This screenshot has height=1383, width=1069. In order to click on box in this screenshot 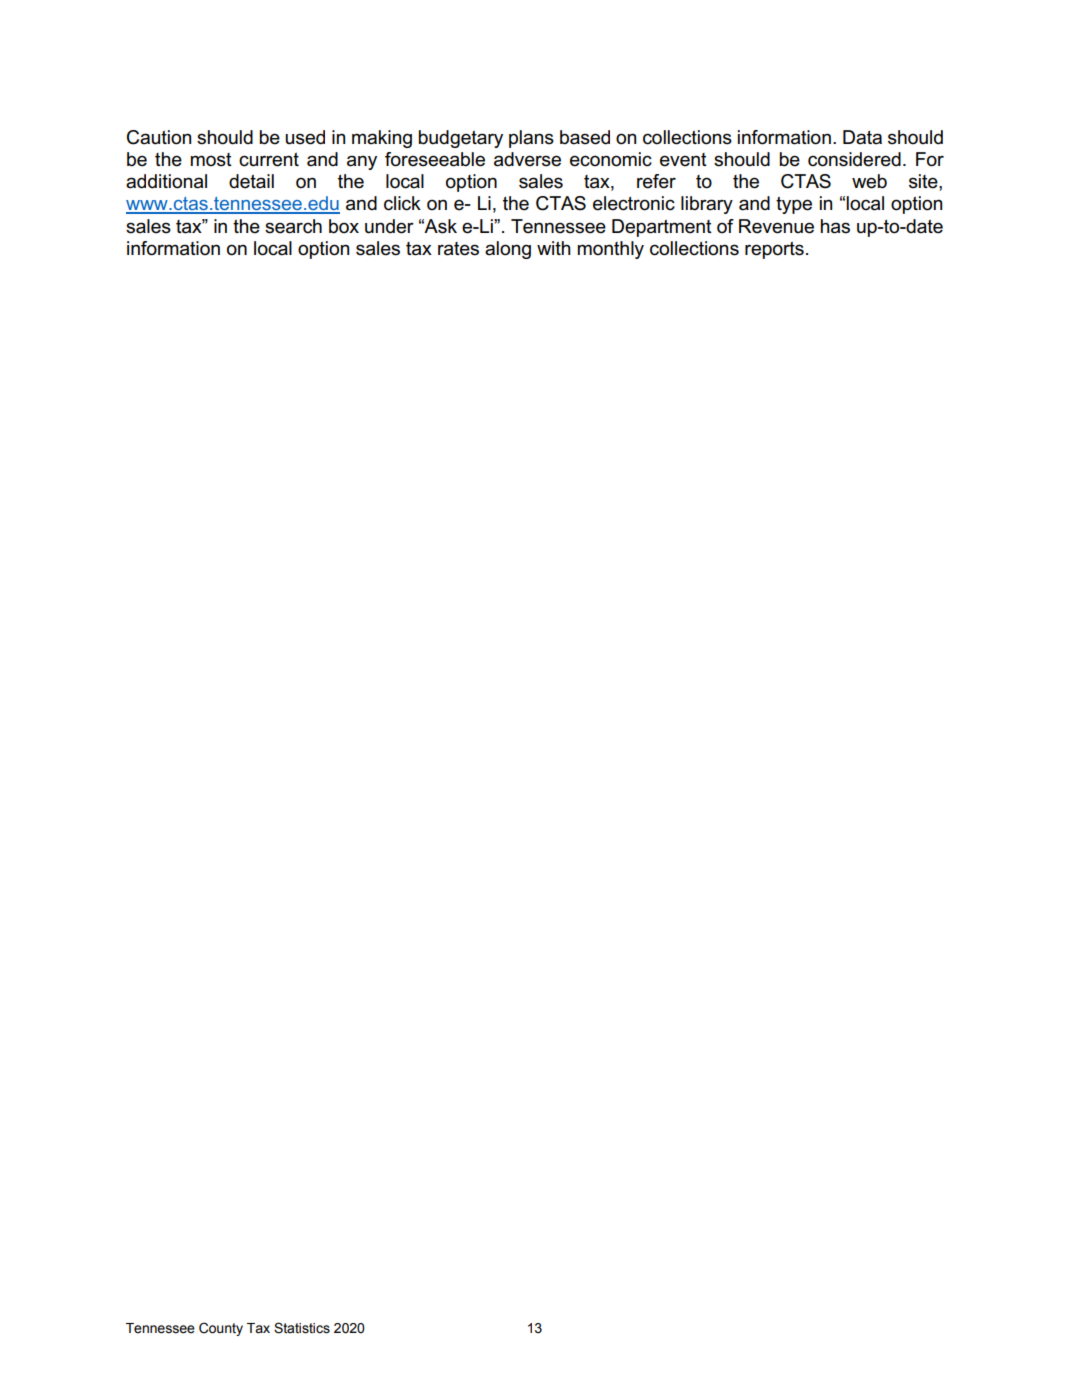, I will do `click(344, 226)`.
